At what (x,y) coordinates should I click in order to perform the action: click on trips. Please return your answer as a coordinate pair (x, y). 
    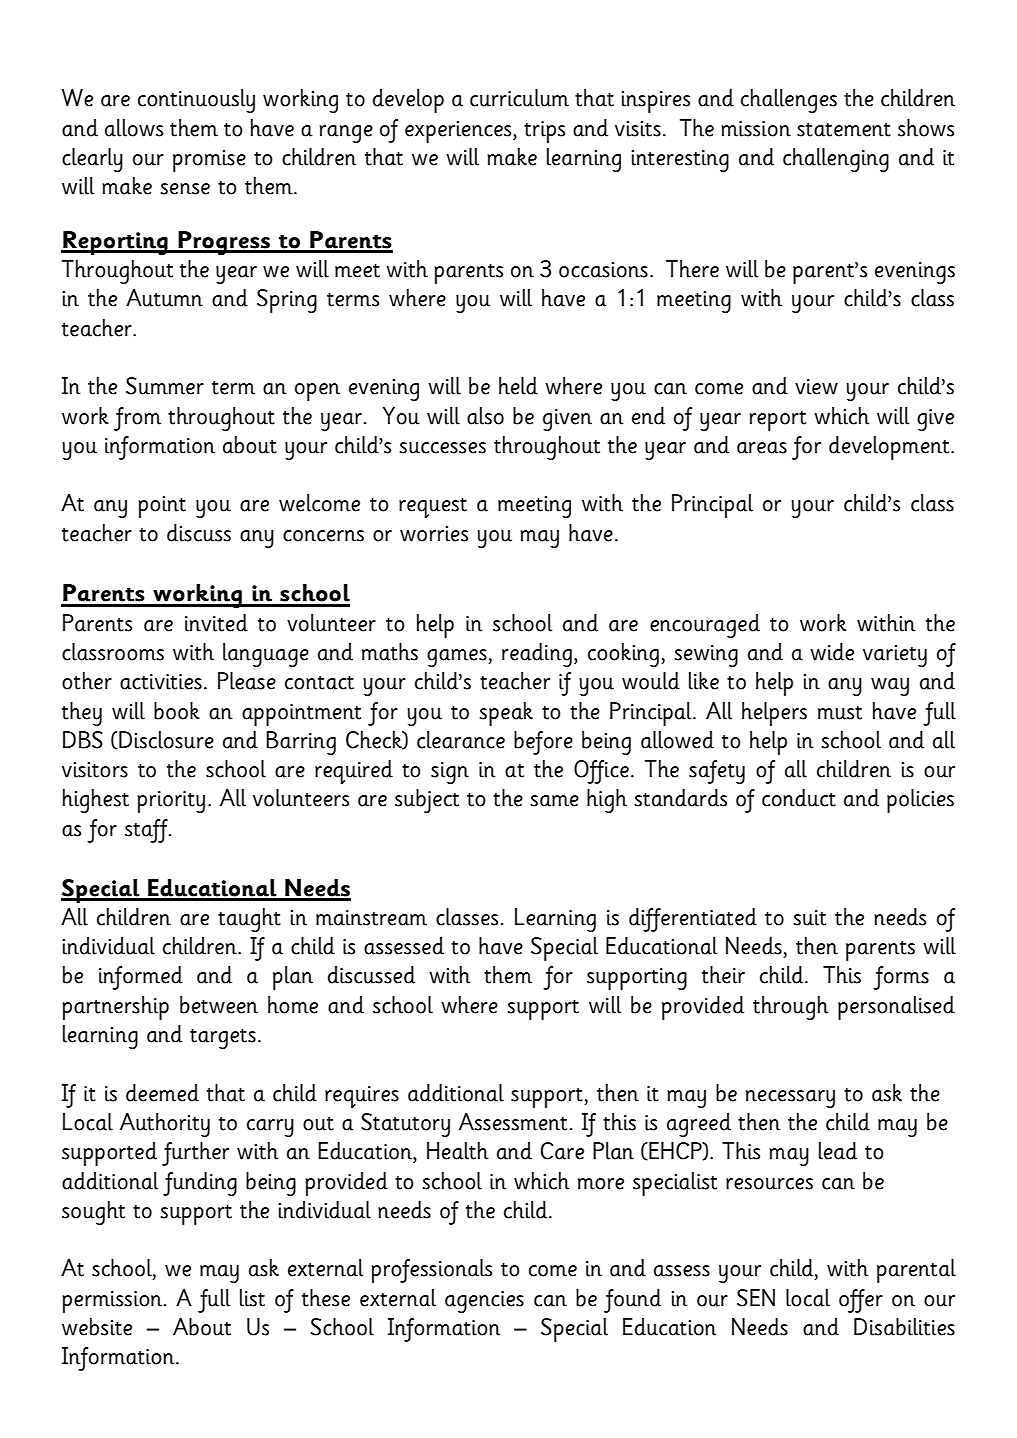
    Looking at the image, I should click on (544, 132).
